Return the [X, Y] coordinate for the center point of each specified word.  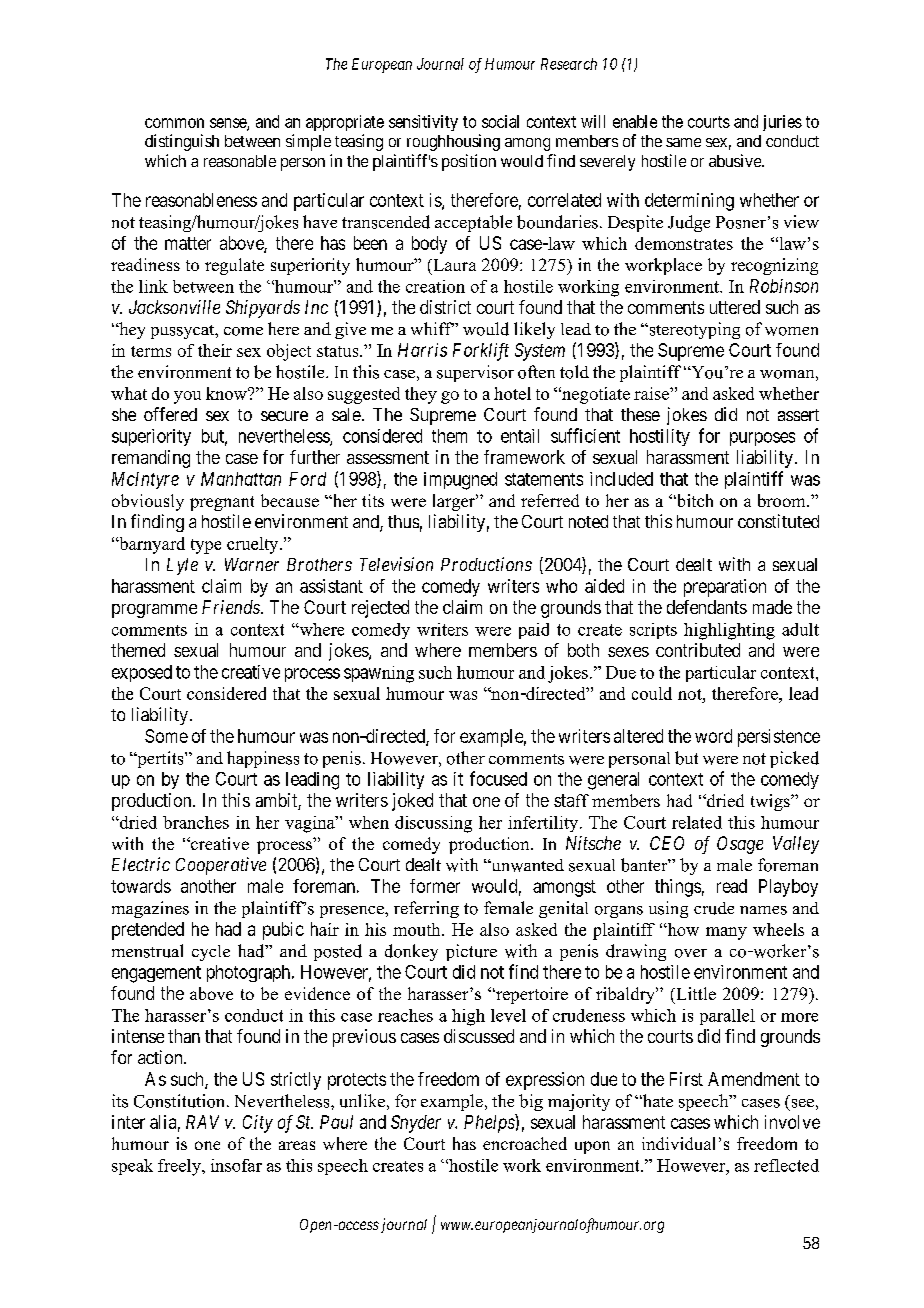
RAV [202, 1122]
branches [196, 822]
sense [229, 124]
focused [498, 778]
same [683, 142]
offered [170, 414]
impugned [460, 481]
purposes [762, 439]
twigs [771, 802]
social [500, 121]
